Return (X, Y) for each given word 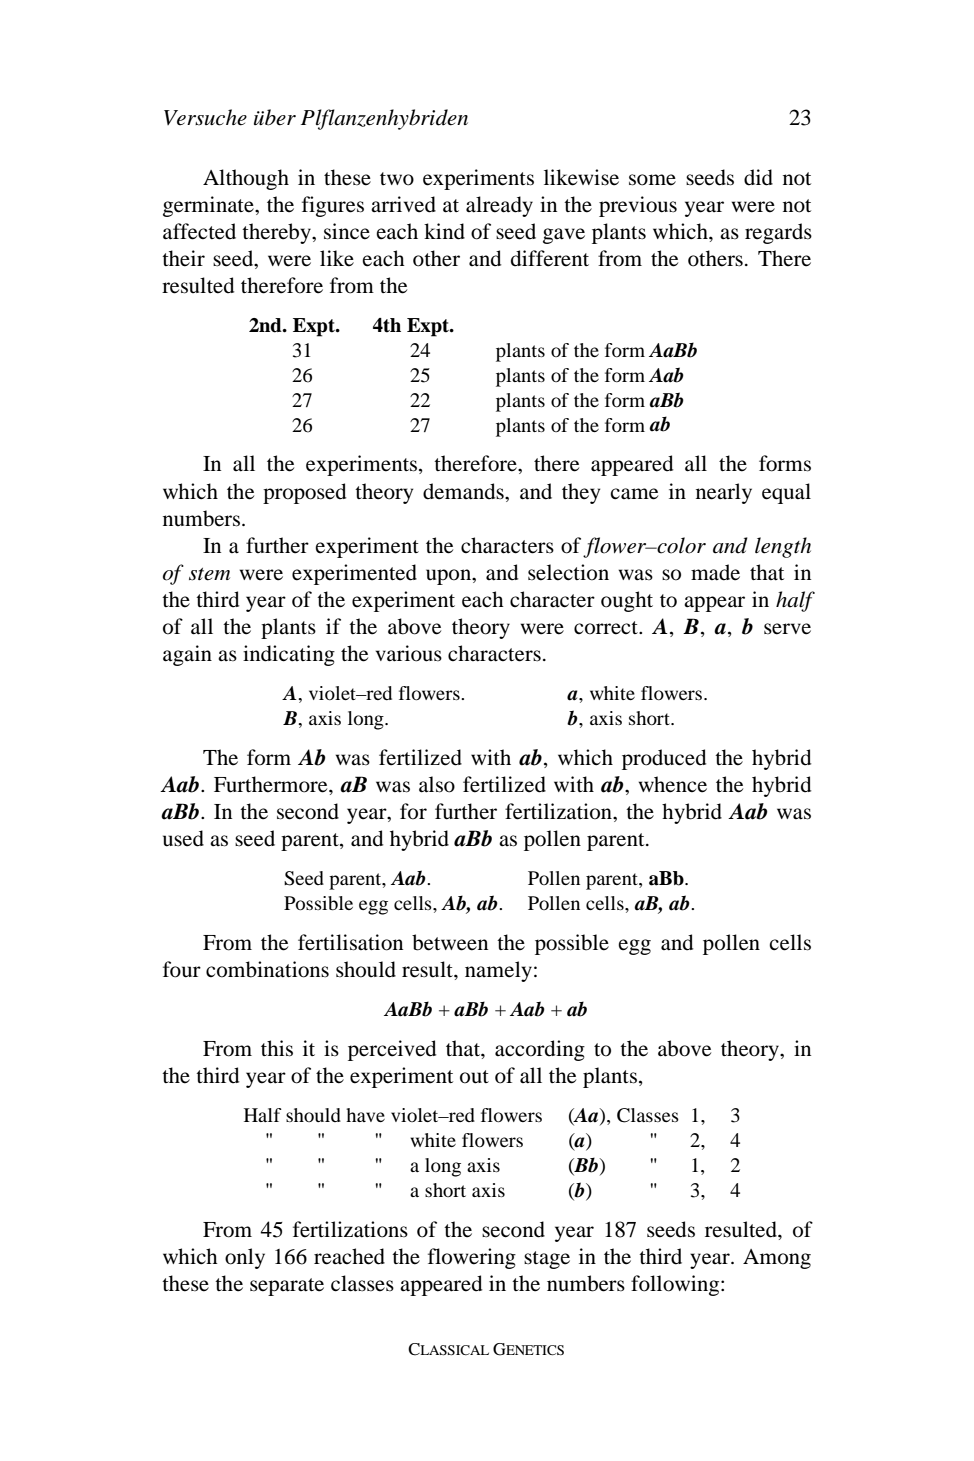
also (437, 784)
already (499, 206)
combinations (267, 969)
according (540, 1050)
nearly (724, 493)
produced (664, 759)
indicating (289, 655)
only (245, 1258)
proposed (304, 493)
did (758, 177)
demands (464, 491)
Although (246, 179)
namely (498, 971)
